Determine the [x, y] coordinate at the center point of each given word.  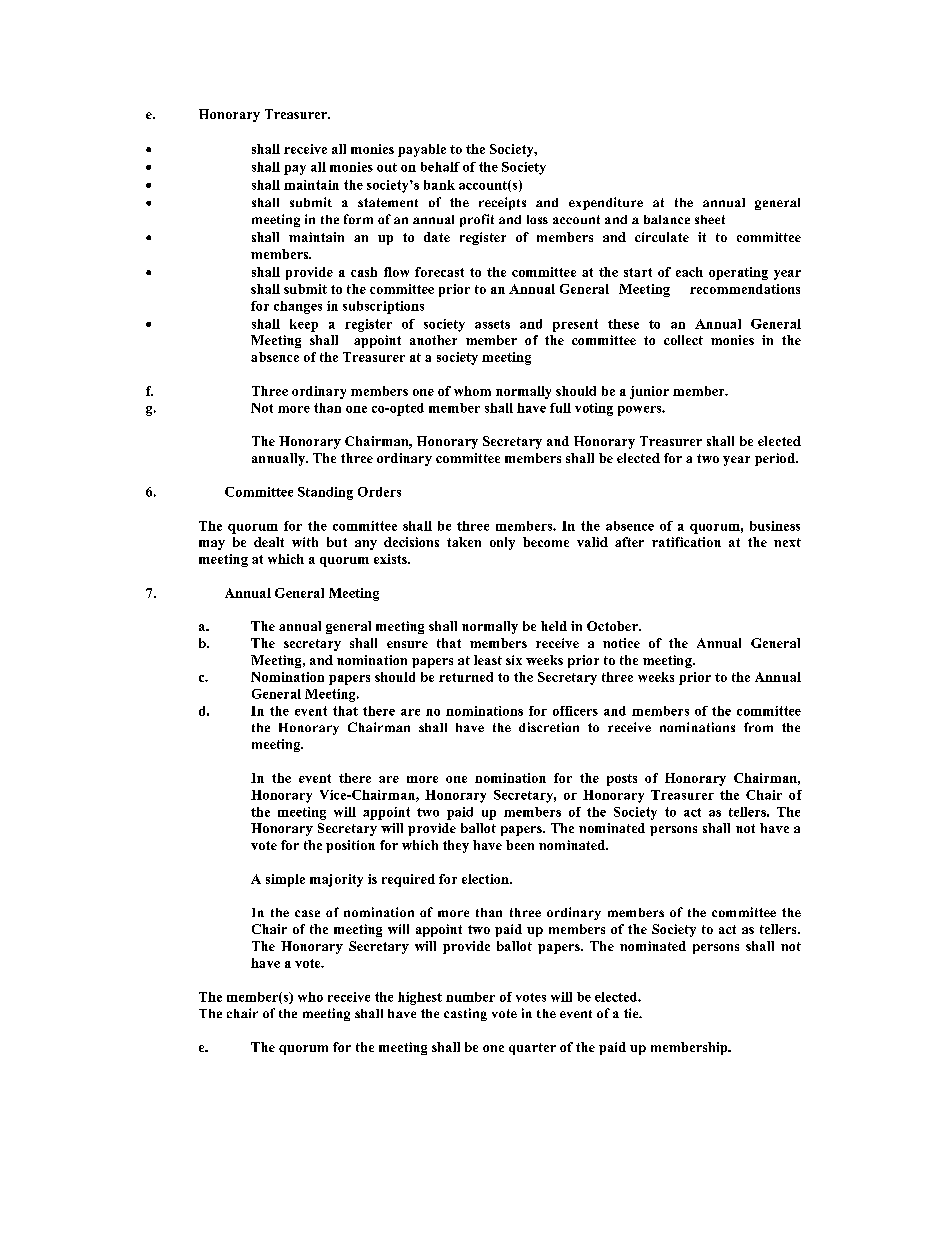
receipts [502, 203]
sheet [710, 219]
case [307, 913]
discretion [549, 727]
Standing [325, 493]
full [560, 408]
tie [632, 1013]
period [776, 459]
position [350, 846]
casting [465, 1014]
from [758, 727]
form [358, 219]
